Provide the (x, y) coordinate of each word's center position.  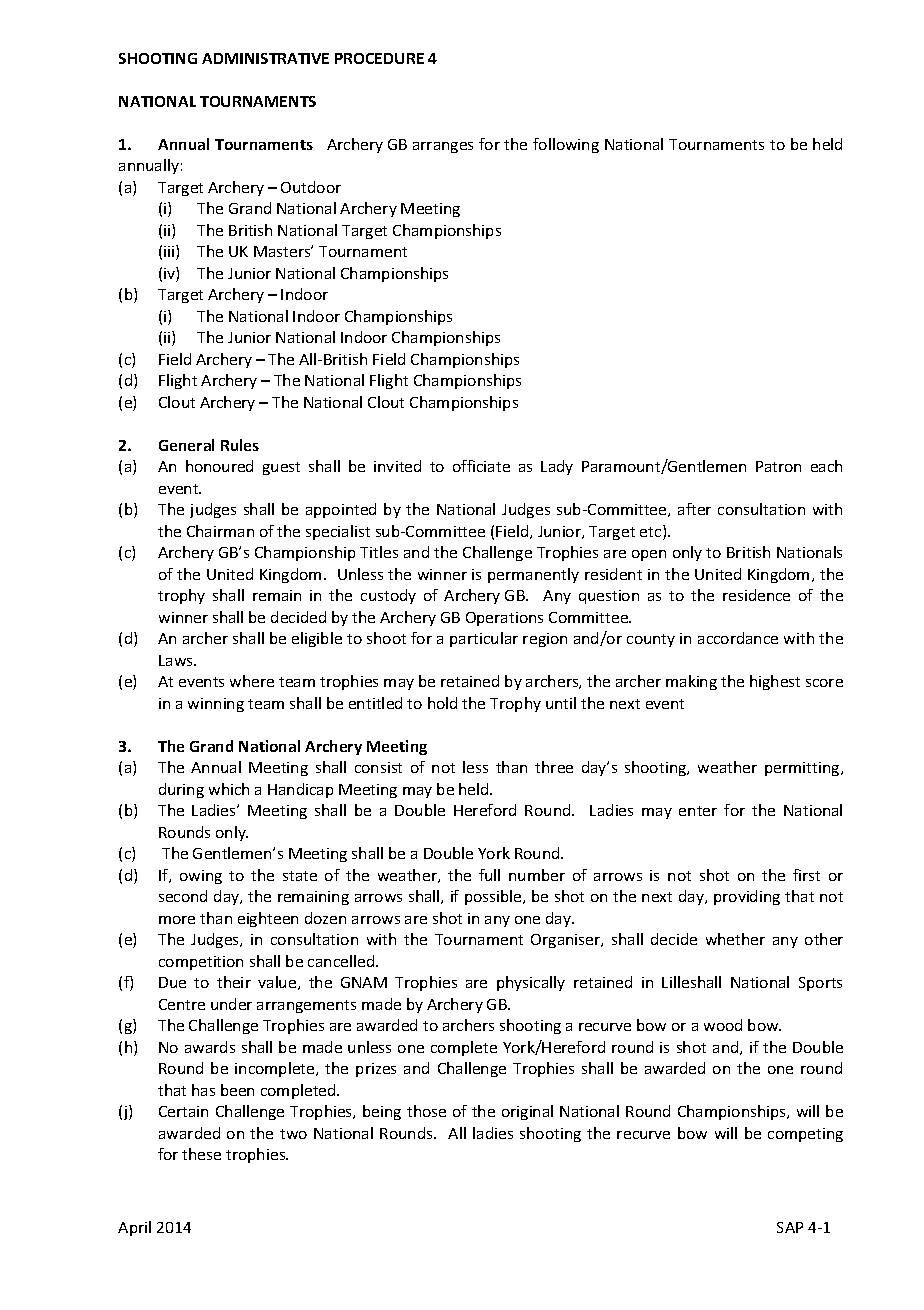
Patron (778, 466)
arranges (443, 147)
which (229, 789)
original (527, 1112)
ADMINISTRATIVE (265, 58)
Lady (557, 467)
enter (698, 811)
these (201, 1154)
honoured (219, 466)
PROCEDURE (379, 58)
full (489, 875)
